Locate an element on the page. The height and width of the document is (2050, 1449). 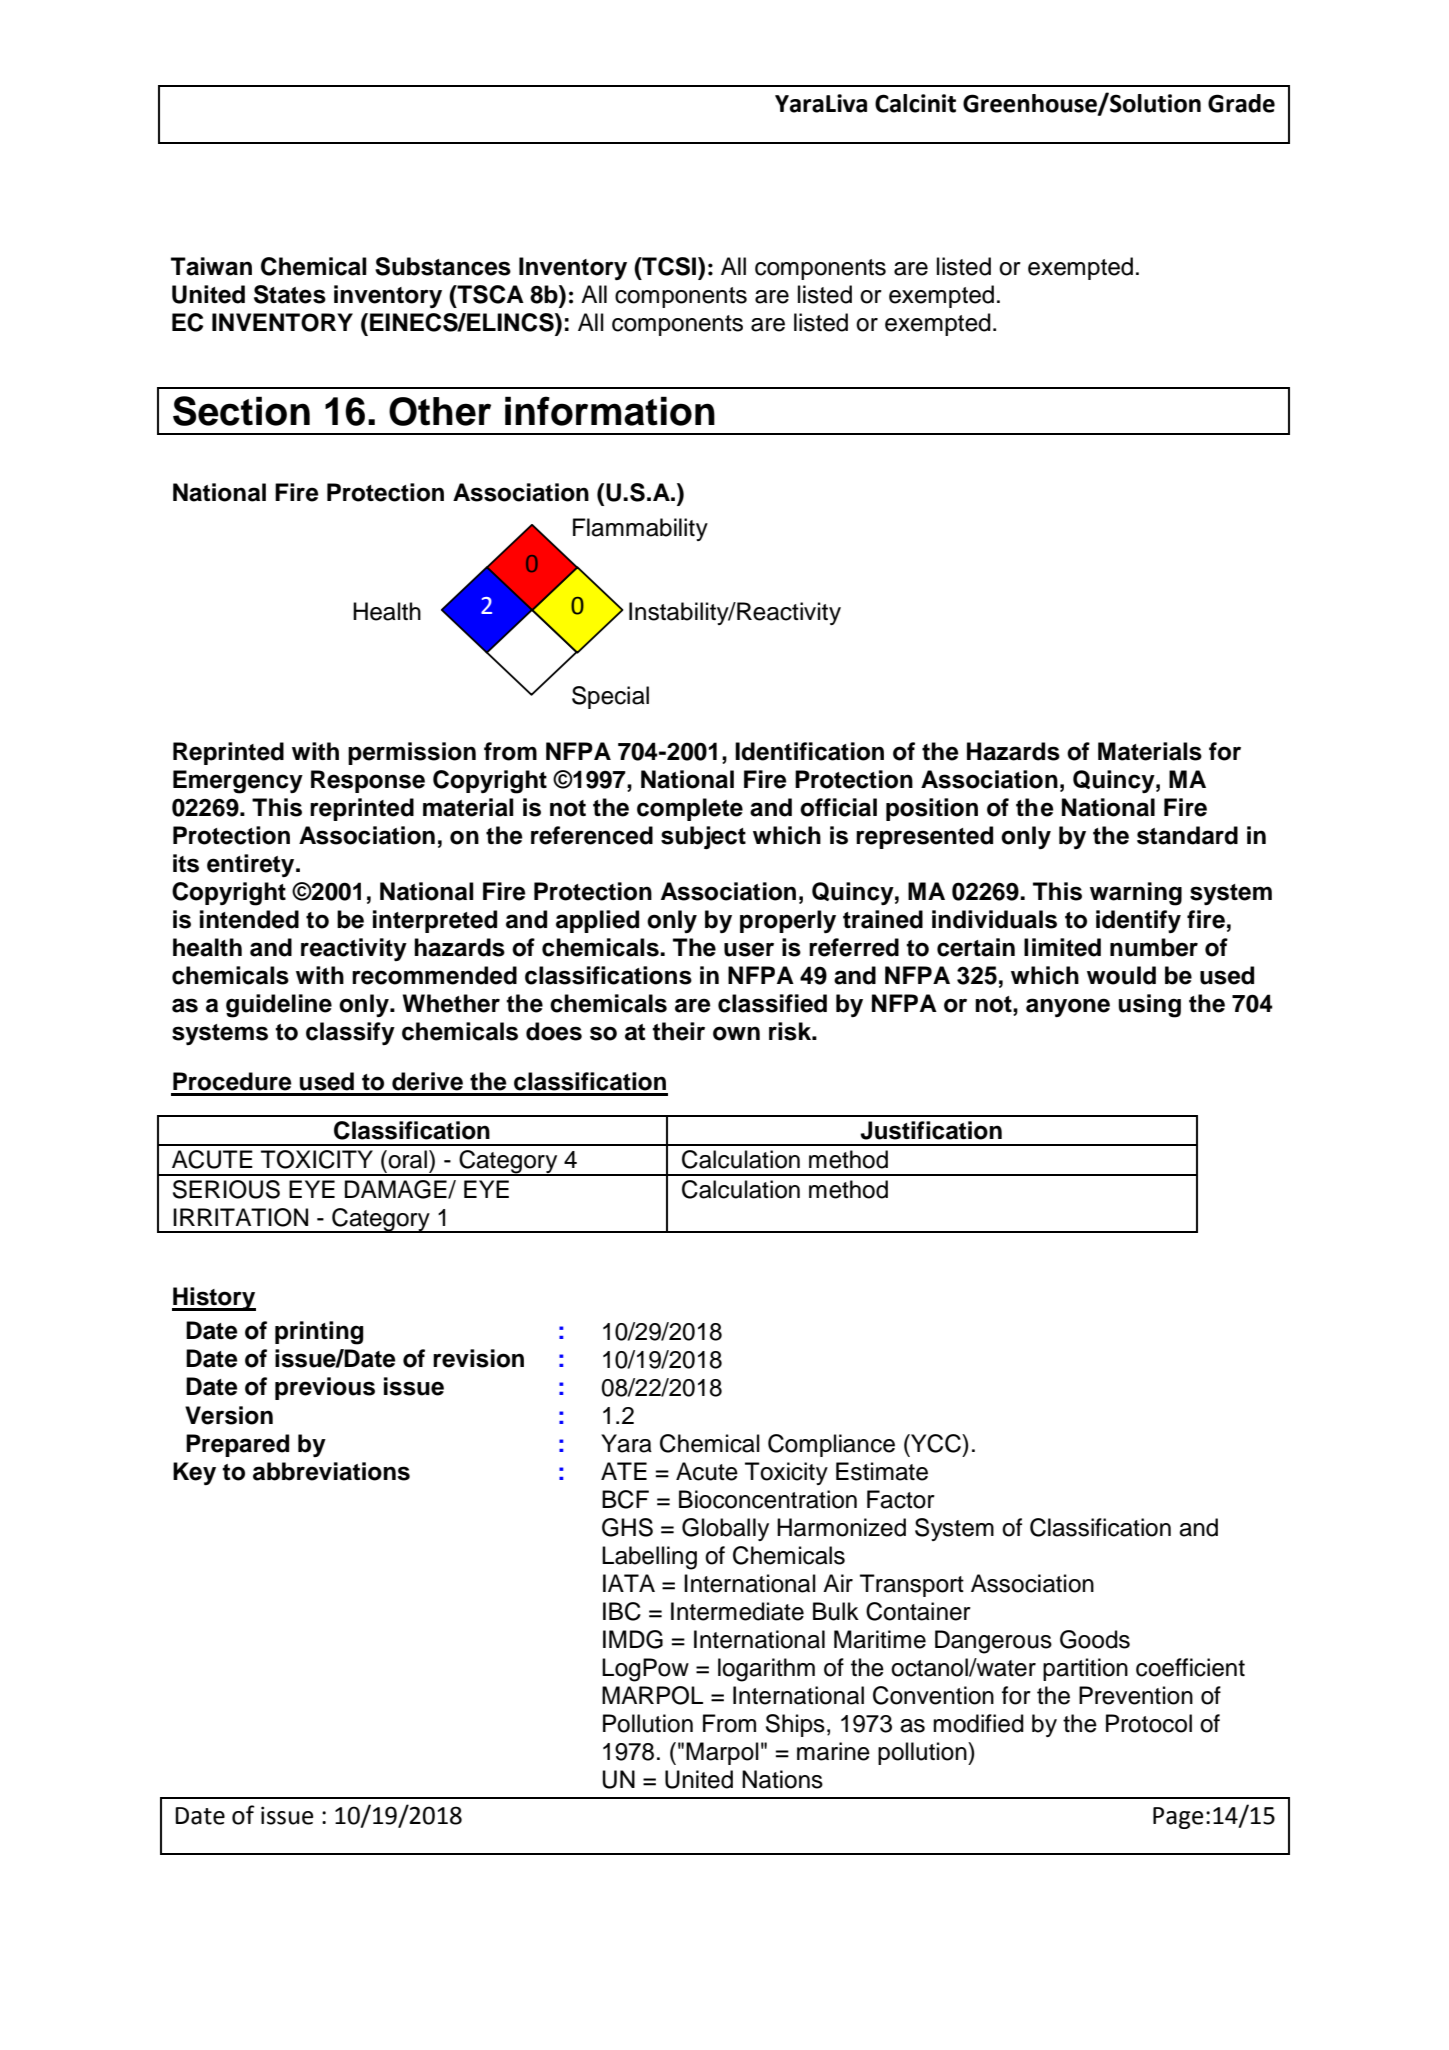
Taiwan is located at coordinates (211, 266).
